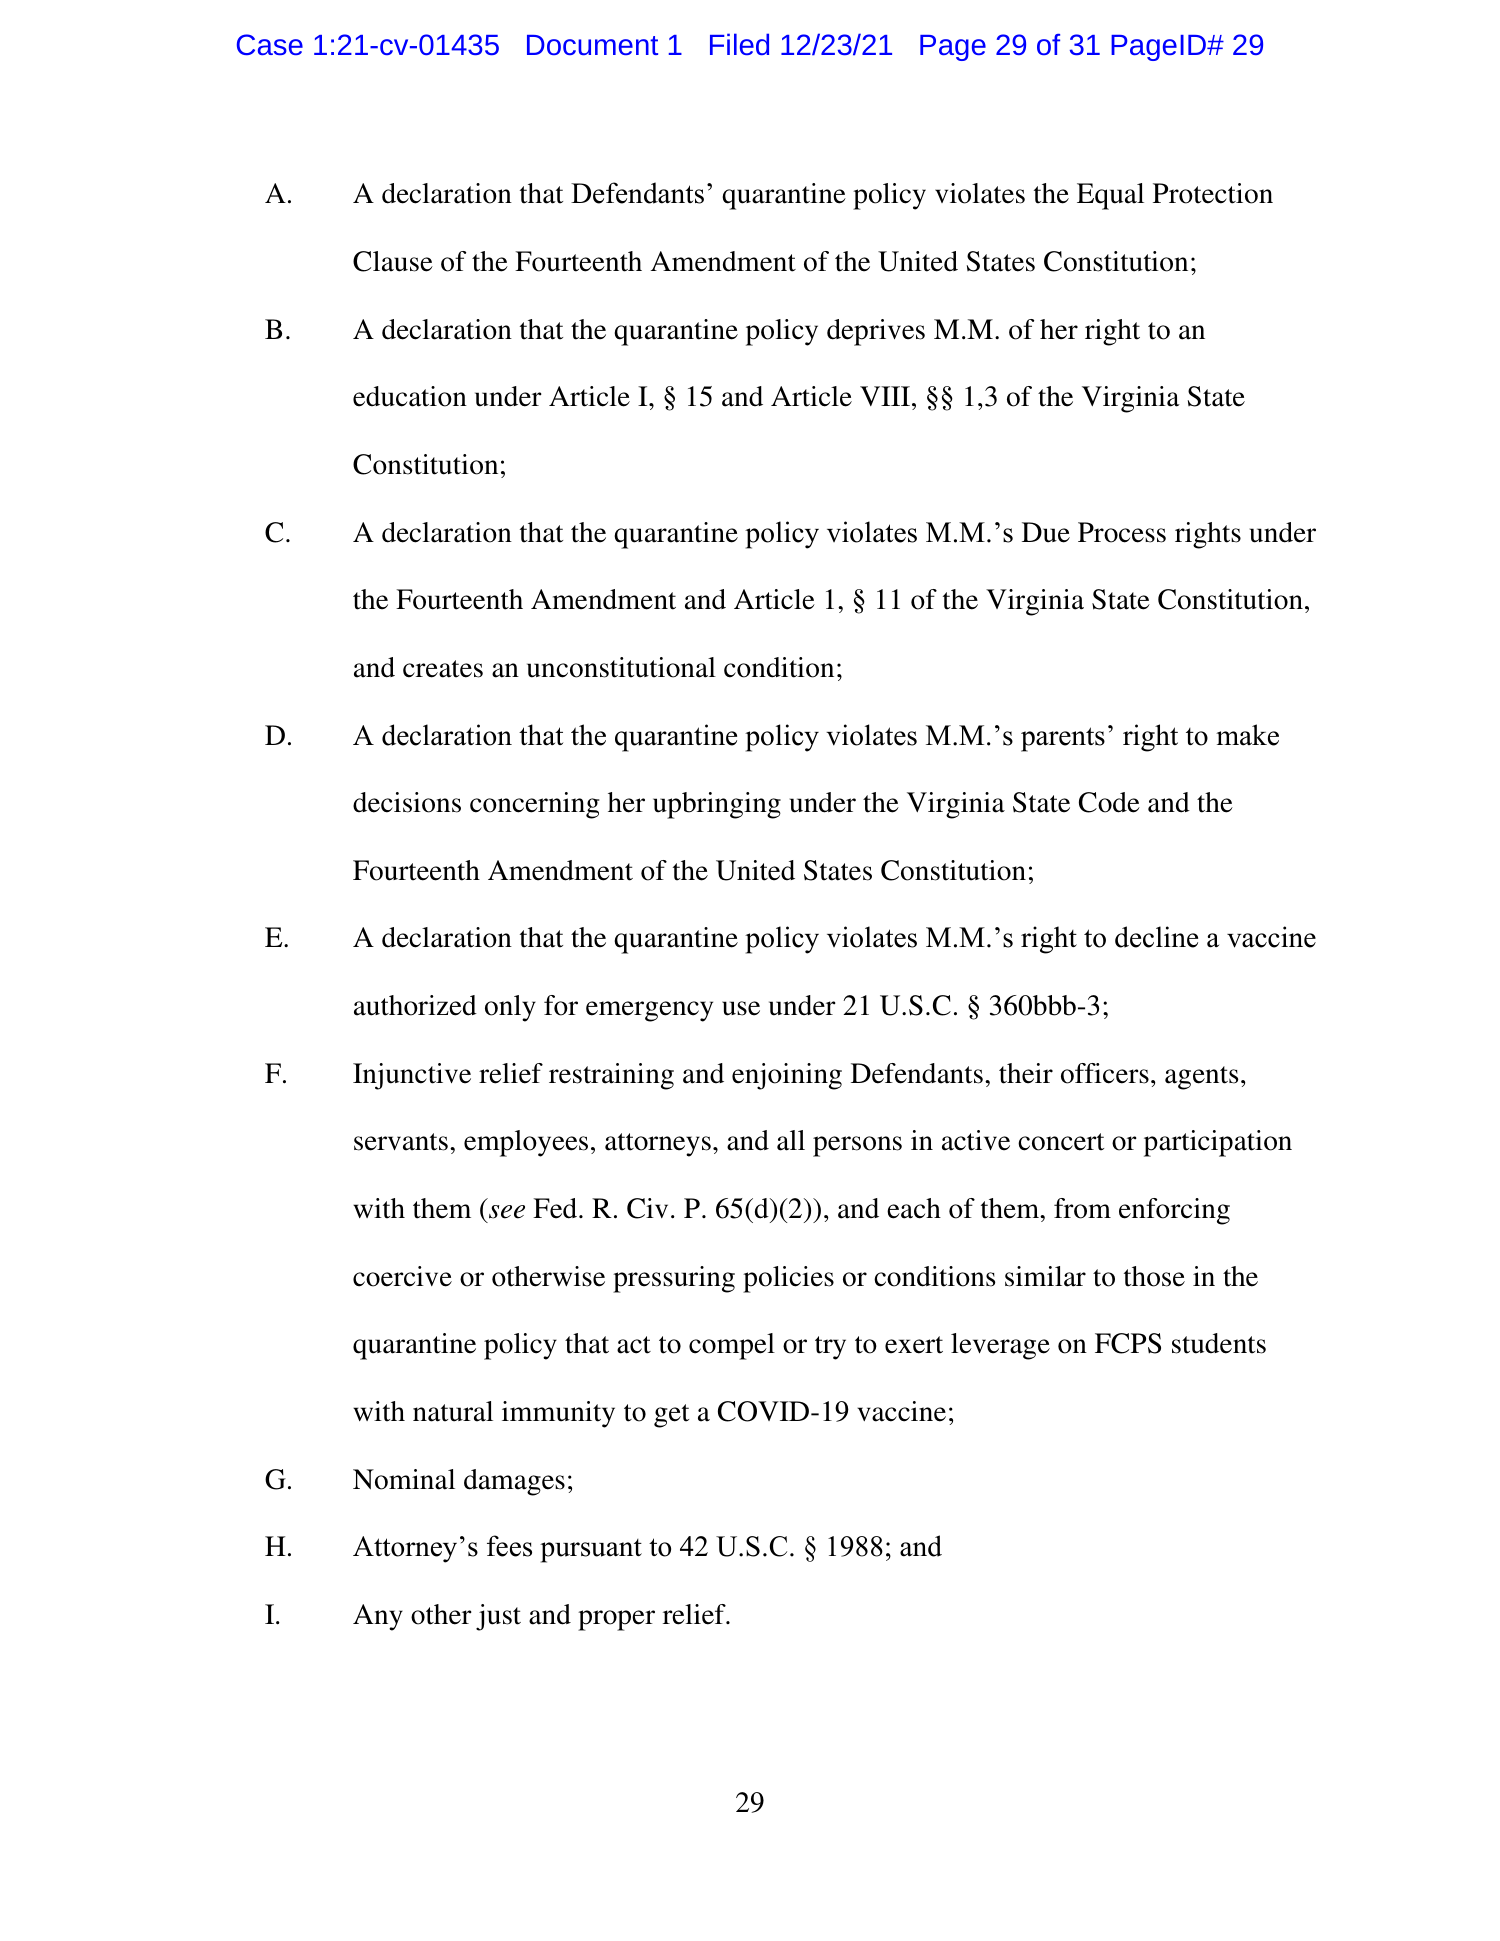 This page has height=1941, width=1500. Describe the element at coordinates (412, 1076) in the page. I see `Injunctive` at that location.
